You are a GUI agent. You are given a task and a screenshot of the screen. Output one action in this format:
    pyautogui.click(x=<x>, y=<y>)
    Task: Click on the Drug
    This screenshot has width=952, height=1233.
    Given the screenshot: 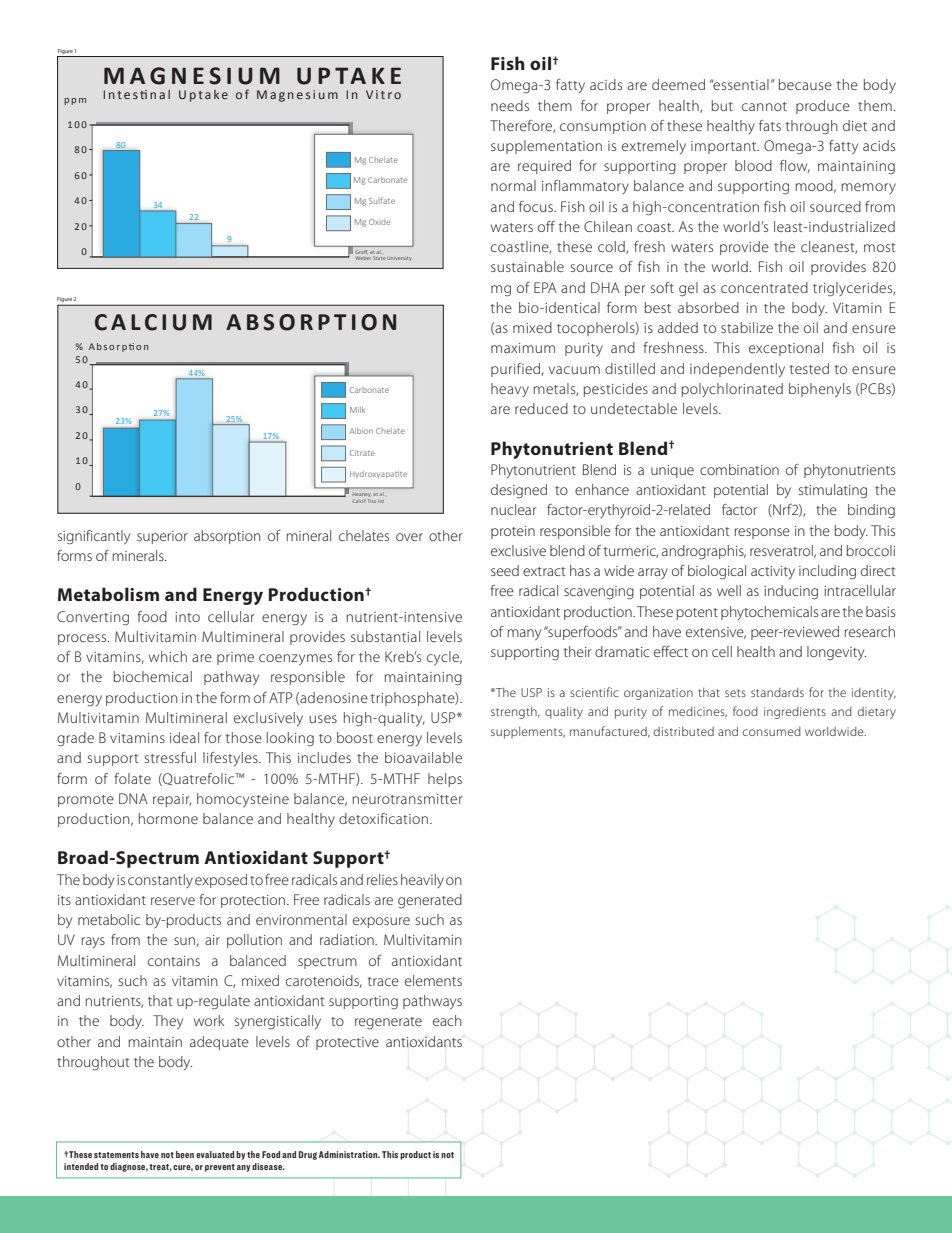 What is the action you would take?
    pyautogui.click(x=308, y=1155)
